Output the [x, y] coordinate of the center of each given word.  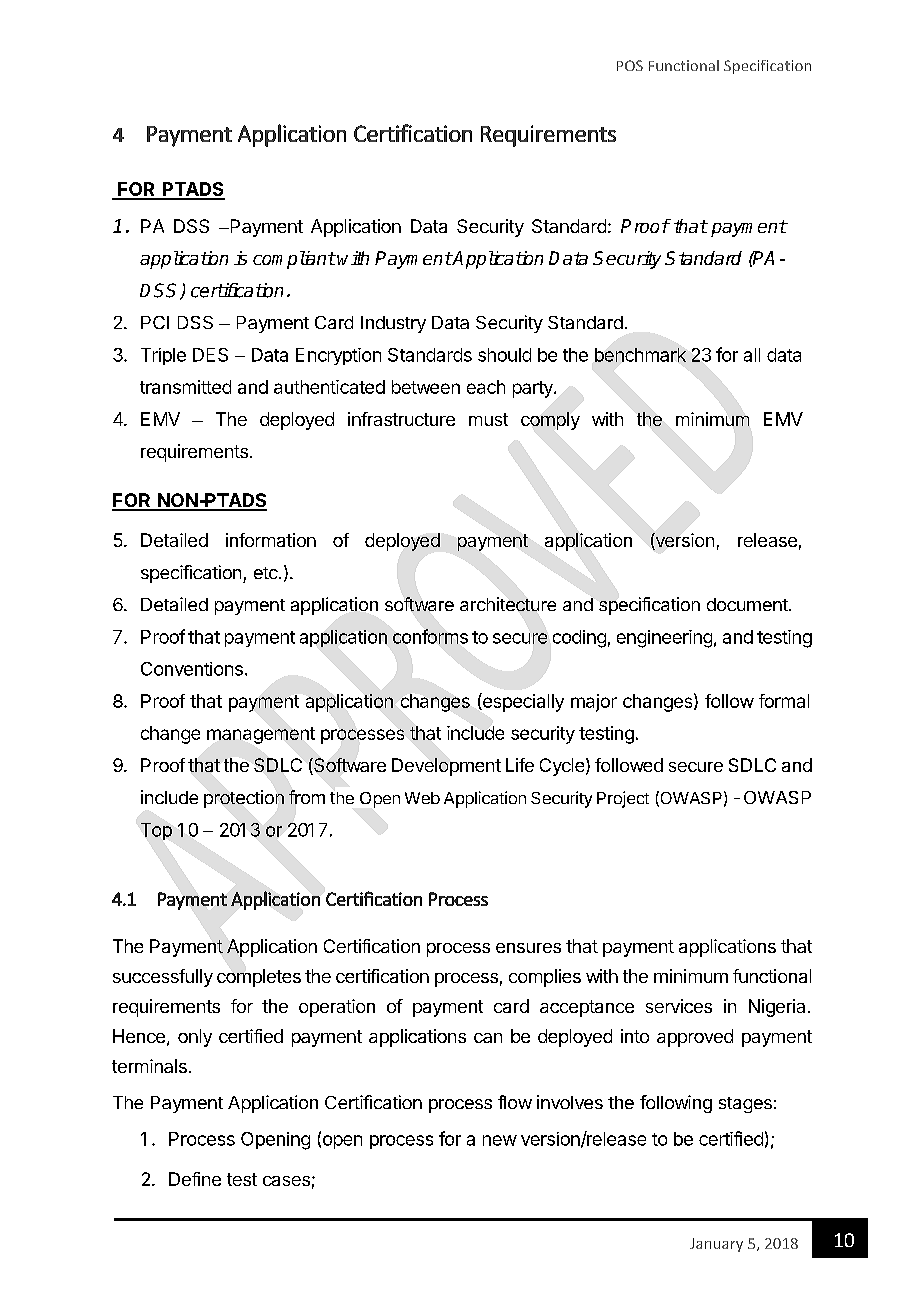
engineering [664, 639]
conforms [430, 636]
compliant [294, 260]
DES [210, 355]
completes [259, 978]
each [486, 387]
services [679, 1006]
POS [630, 65]
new [500, 1140]
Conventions [192, 669]
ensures [528, 948]
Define [195, 1179]
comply [550, 421]
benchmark [640, 355]
